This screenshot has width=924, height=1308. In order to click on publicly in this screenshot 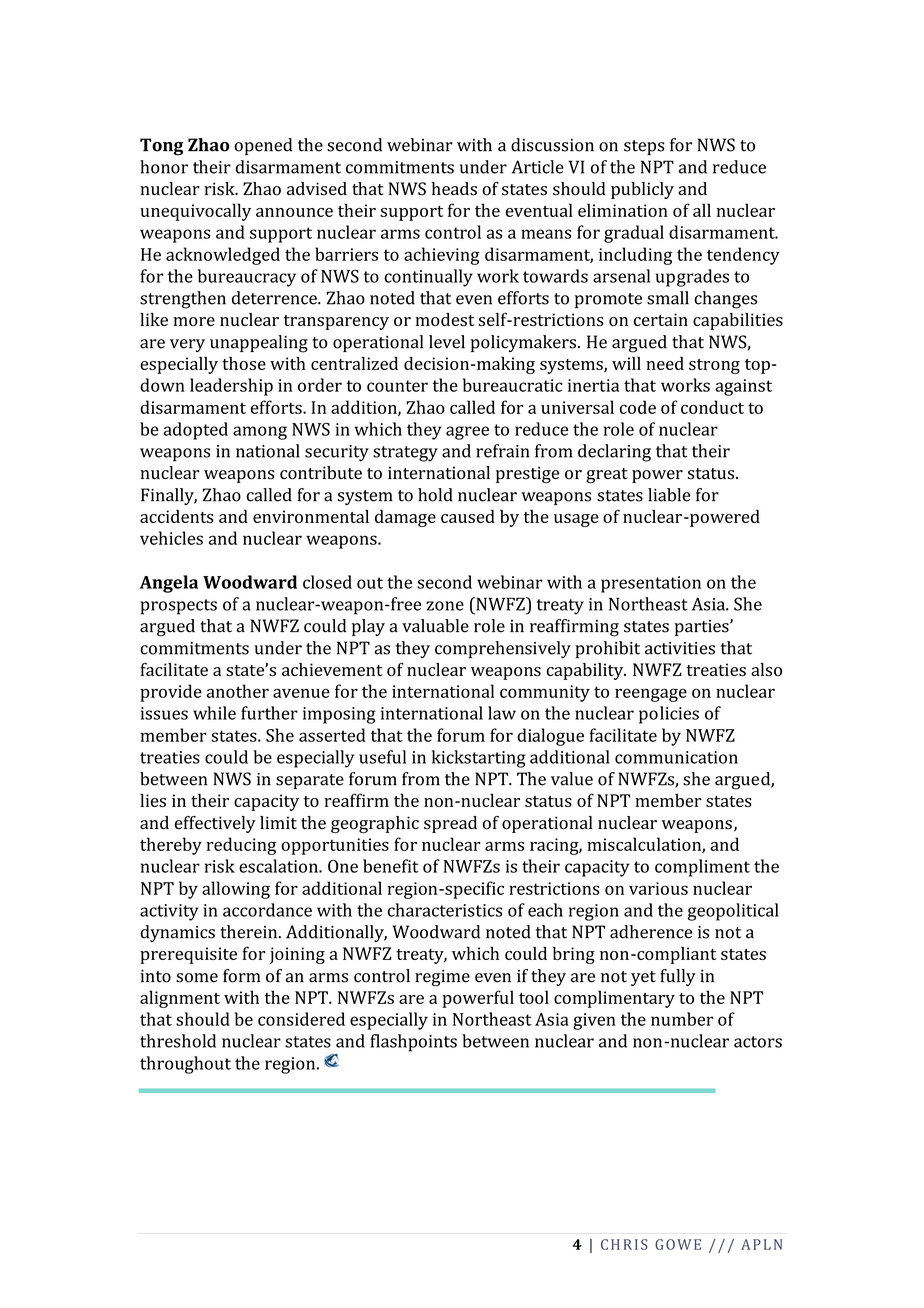, I will do `click(642, 190)`.
